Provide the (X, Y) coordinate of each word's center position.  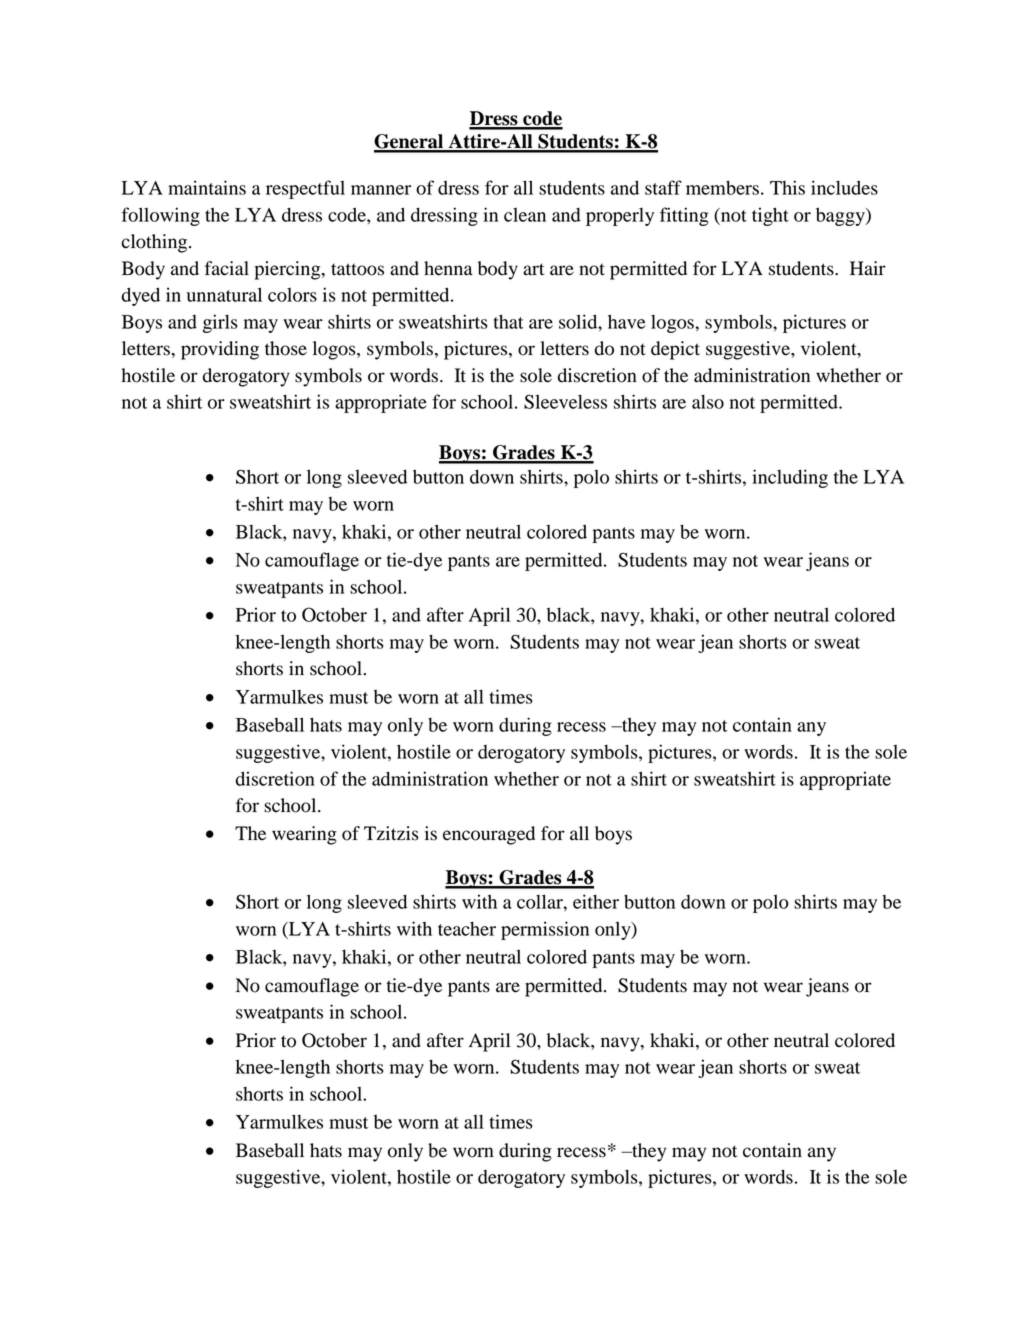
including (790, 478)
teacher (467, 928)
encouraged (489, 835)
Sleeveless (565, 401)
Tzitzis (391, 833)
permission (545, 930)
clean (525, 215)
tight (770, 216)
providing (220, 350)
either (596, 901)
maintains (207, 187)
